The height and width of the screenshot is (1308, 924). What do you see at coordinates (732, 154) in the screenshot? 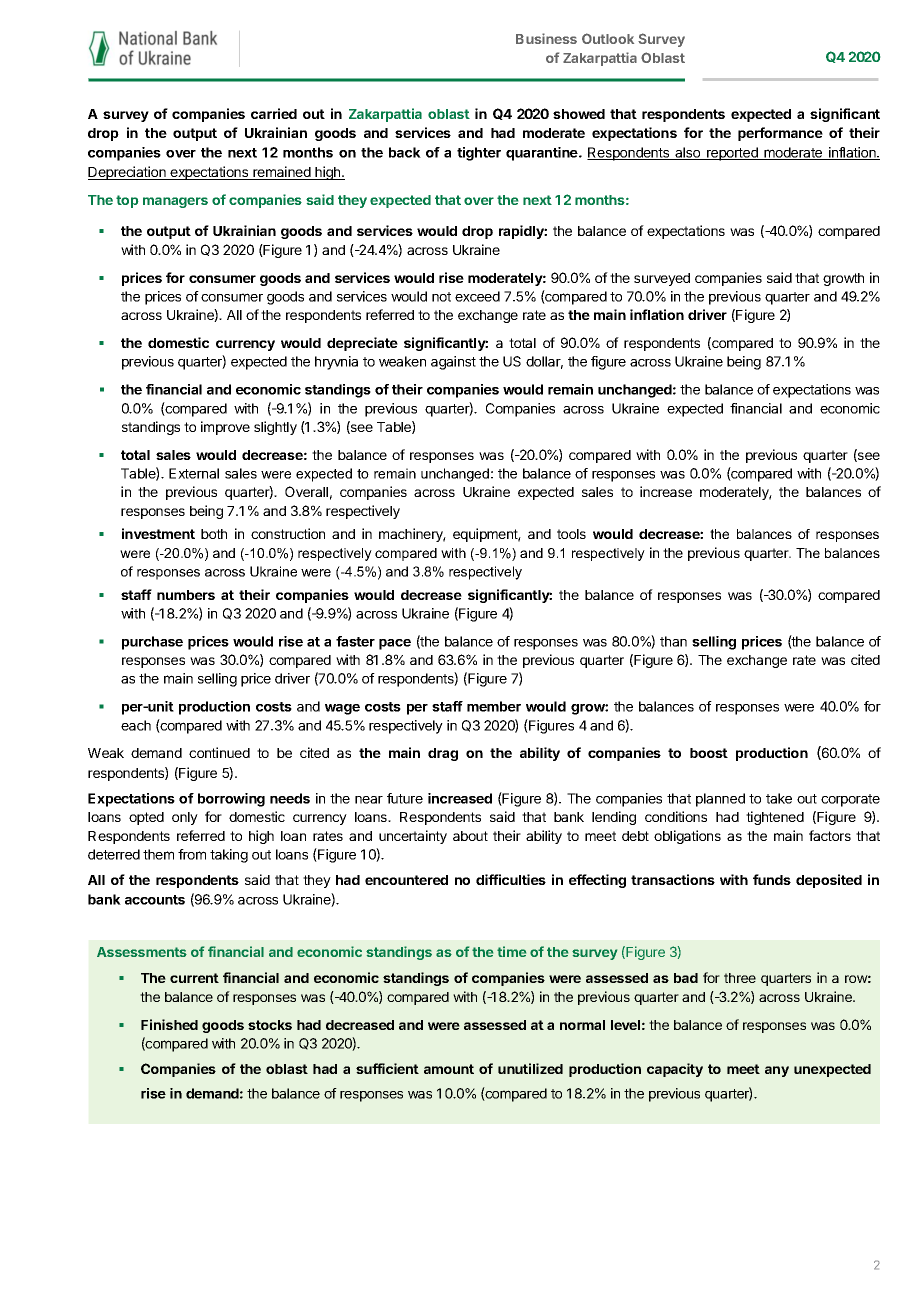
I see `reported` at bounding box center [732, 154].
